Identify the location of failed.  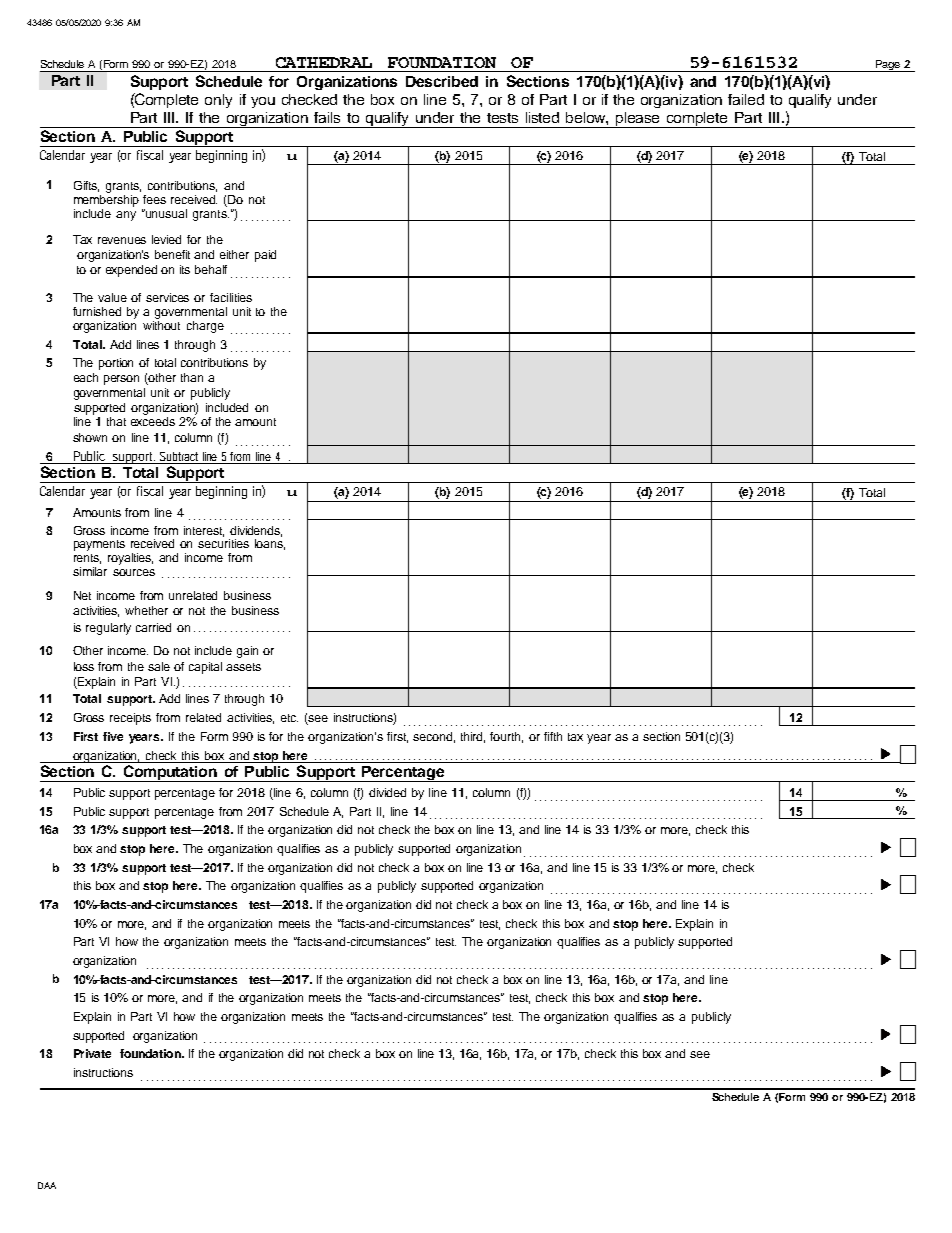
(746, 99).
